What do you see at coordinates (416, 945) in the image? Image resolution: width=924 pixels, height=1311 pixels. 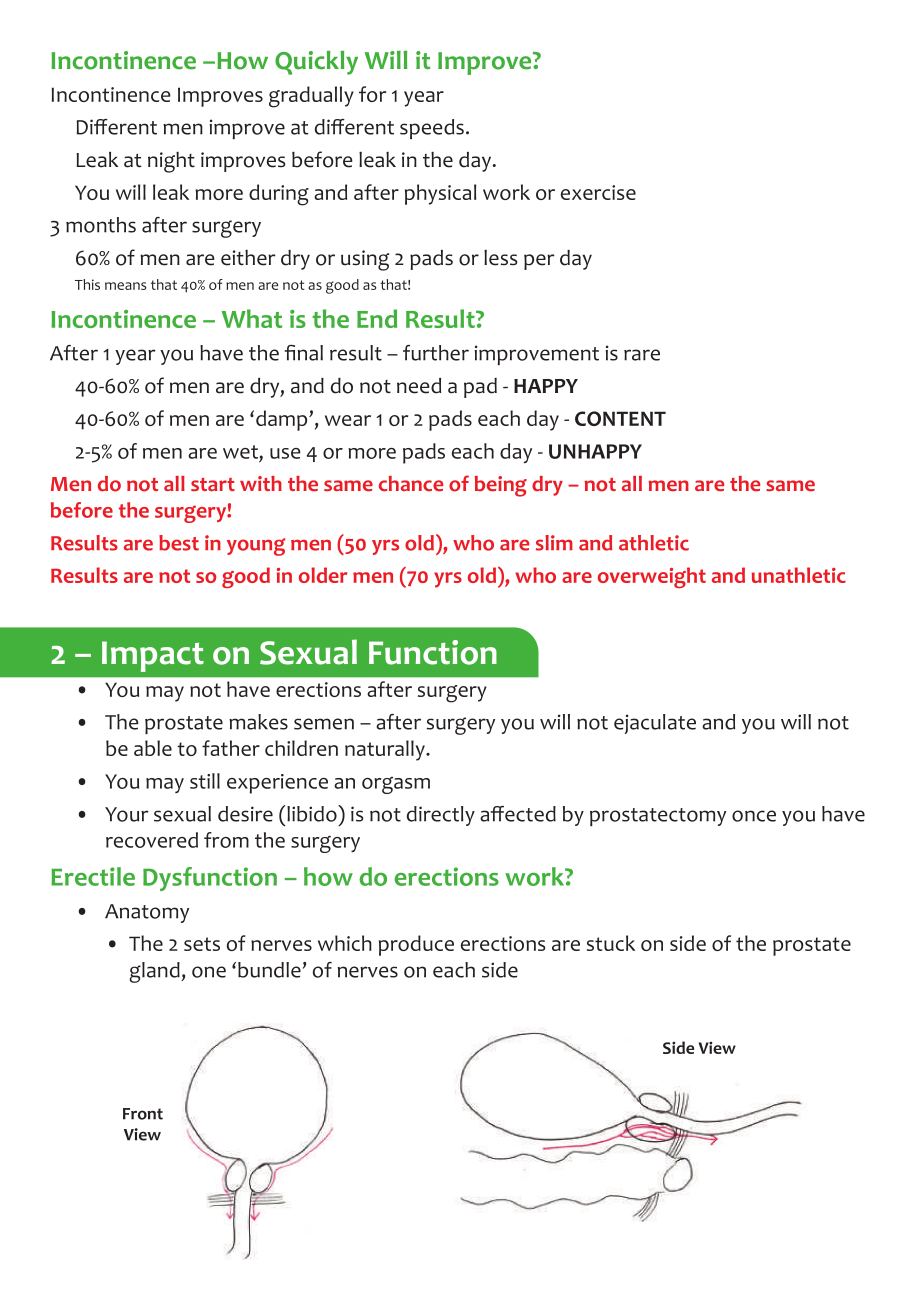 I see `produce` at bounding box center [416, 945].
